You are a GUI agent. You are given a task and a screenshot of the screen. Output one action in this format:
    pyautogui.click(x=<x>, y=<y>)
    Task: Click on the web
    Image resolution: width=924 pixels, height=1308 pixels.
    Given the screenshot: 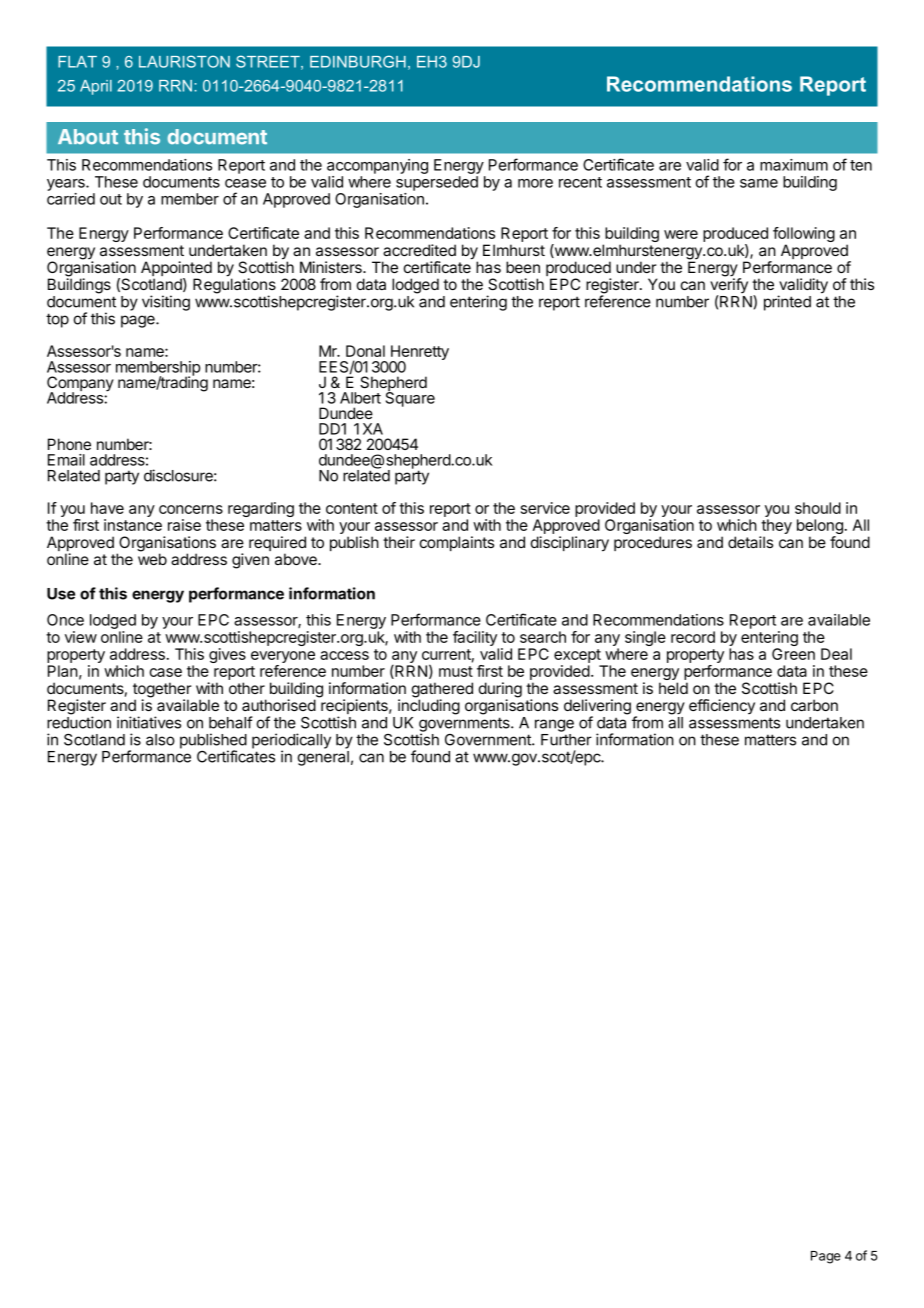 What is the action you would take?
    pyautogui.click(x=152, y=559)
